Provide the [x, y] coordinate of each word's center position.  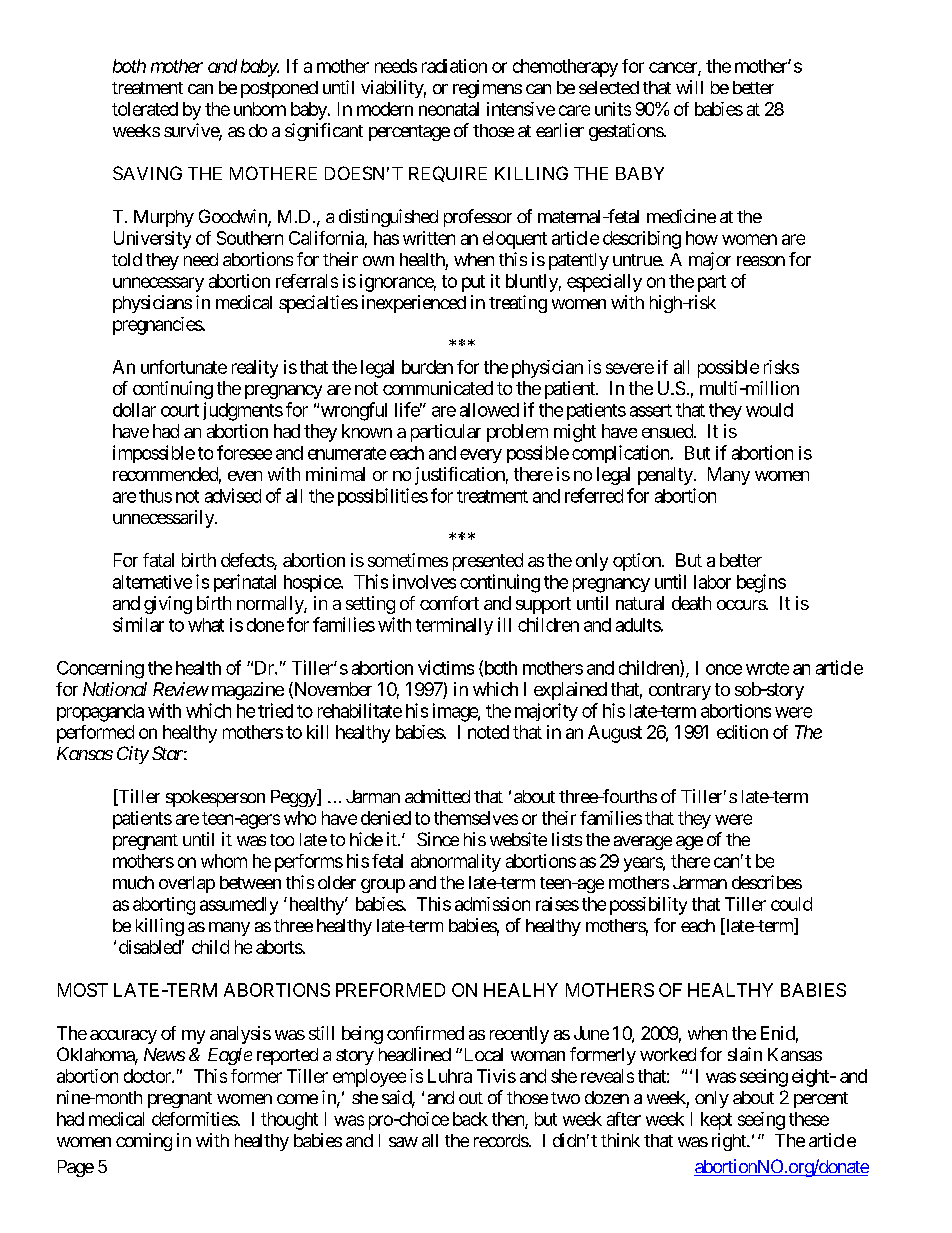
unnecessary [158, 284]
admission [492, 904]
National [115, 689]
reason [761, 261]
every [481, 456]
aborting [164, 906]
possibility [648, 906]
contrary [680, 691]
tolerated [145, 109]
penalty [665, 476]
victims [446, 667]
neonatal [449, 109]
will [689, 87]
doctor [148, 1076]
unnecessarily [164, 519]
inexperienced [414, 304]
